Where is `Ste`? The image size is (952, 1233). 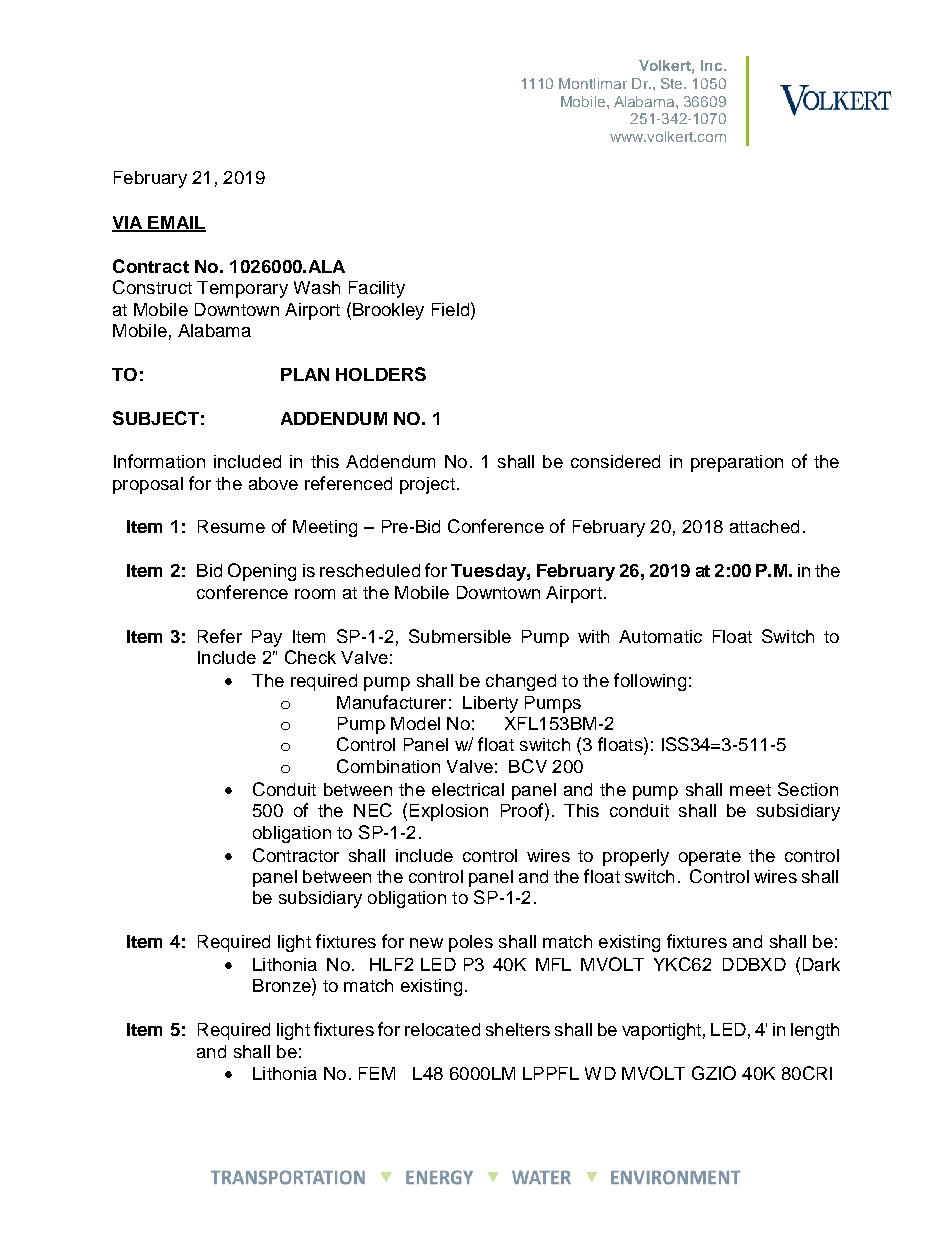
Ste is located at coordinates (673, 83).
